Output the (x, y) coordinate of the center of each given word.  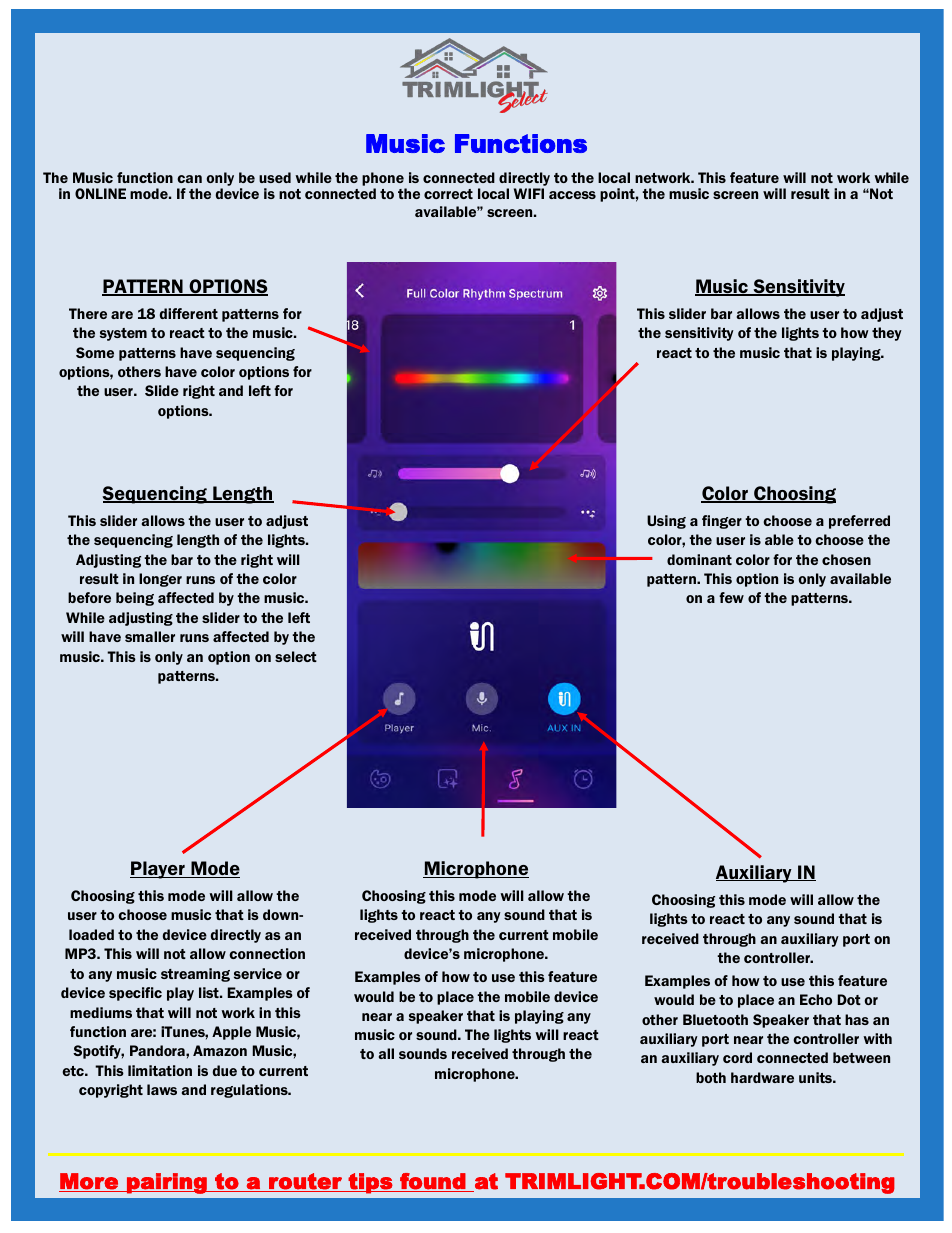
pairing (167, 1183)
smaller (150, 636)
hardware (762, 1077)
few (731, 597)
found (433, 1182)
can (189, 179)
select (296, 656)
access (572, 195)
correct (448, 194)
